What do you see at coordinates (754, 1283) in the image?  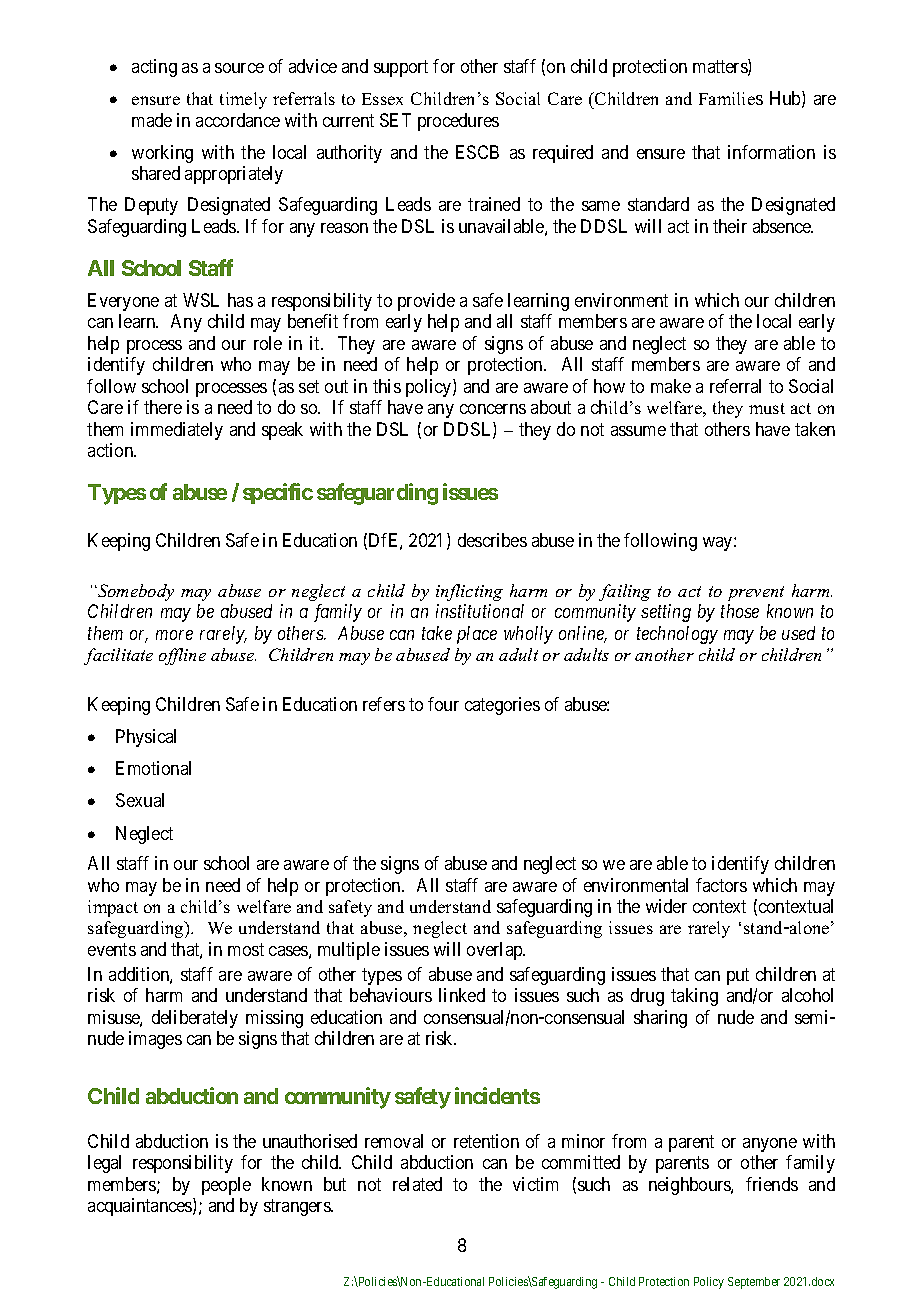 I see `September` at bounding box center [754, 1283].
